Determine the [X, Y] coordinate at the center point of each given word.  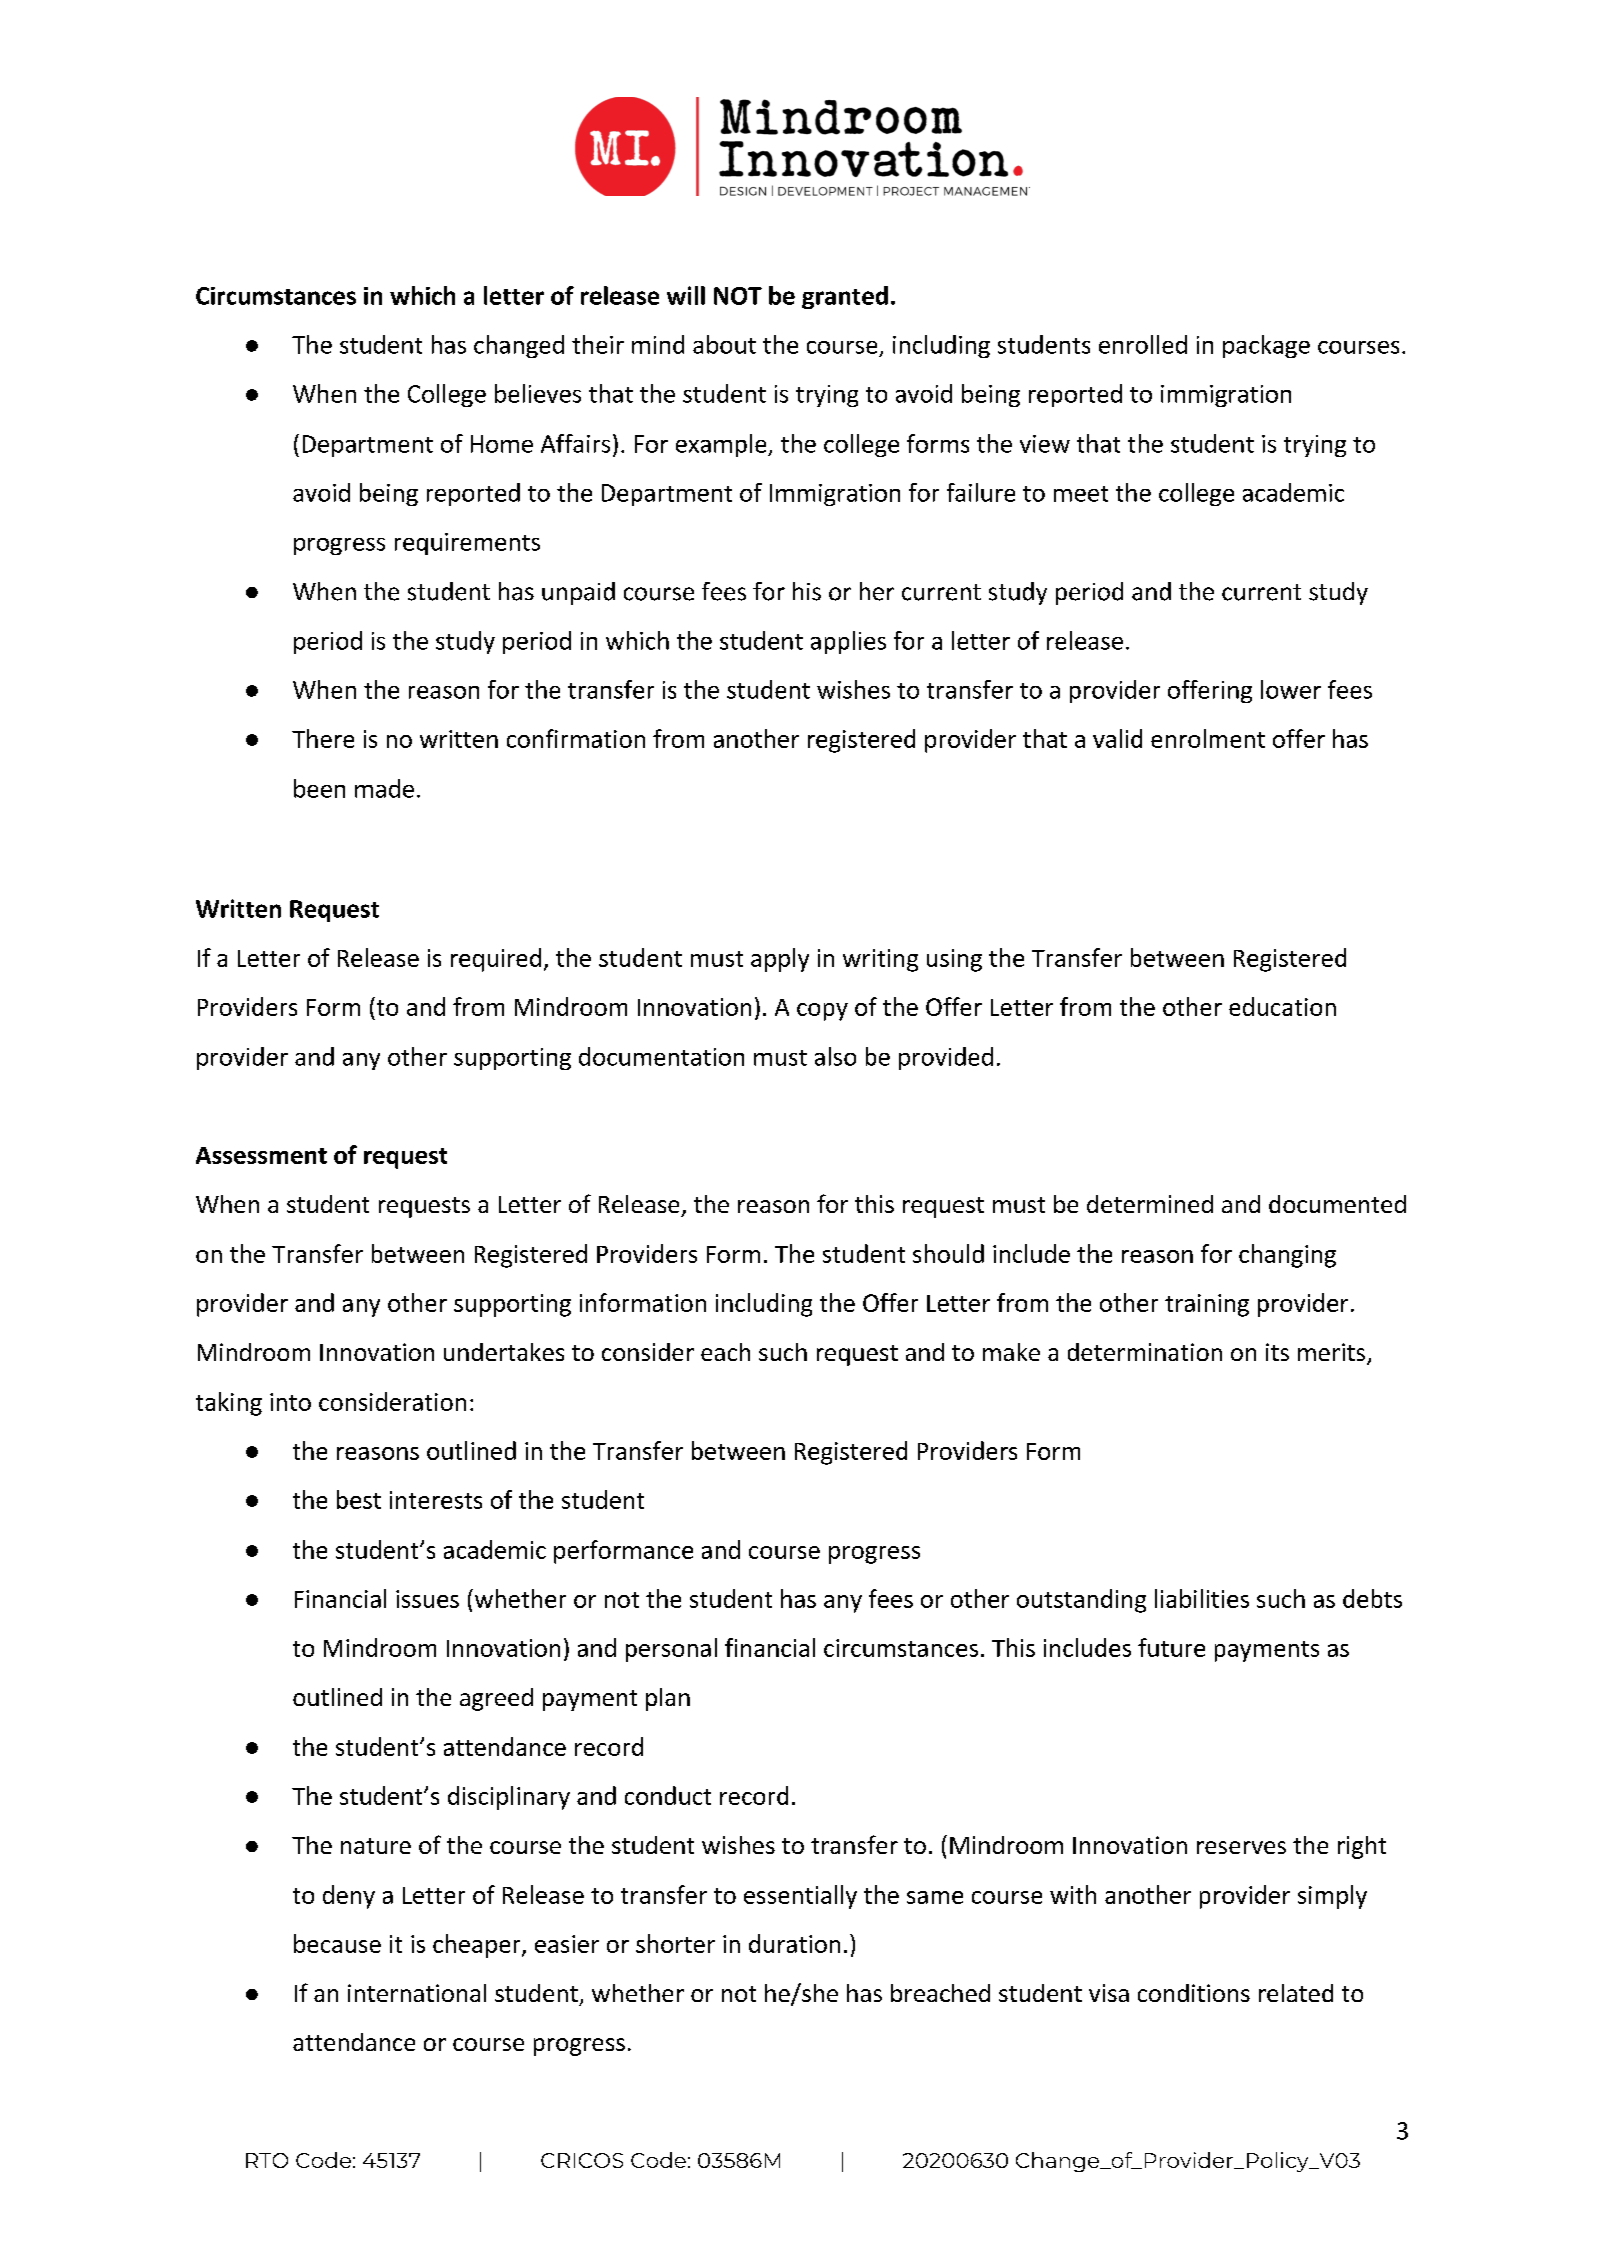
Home [502, 444]
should [948, 1253]
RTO [267, 2160]
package [1266, 346]
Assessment [261, 1155]
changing [1287, 1256]
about [724, 344]
